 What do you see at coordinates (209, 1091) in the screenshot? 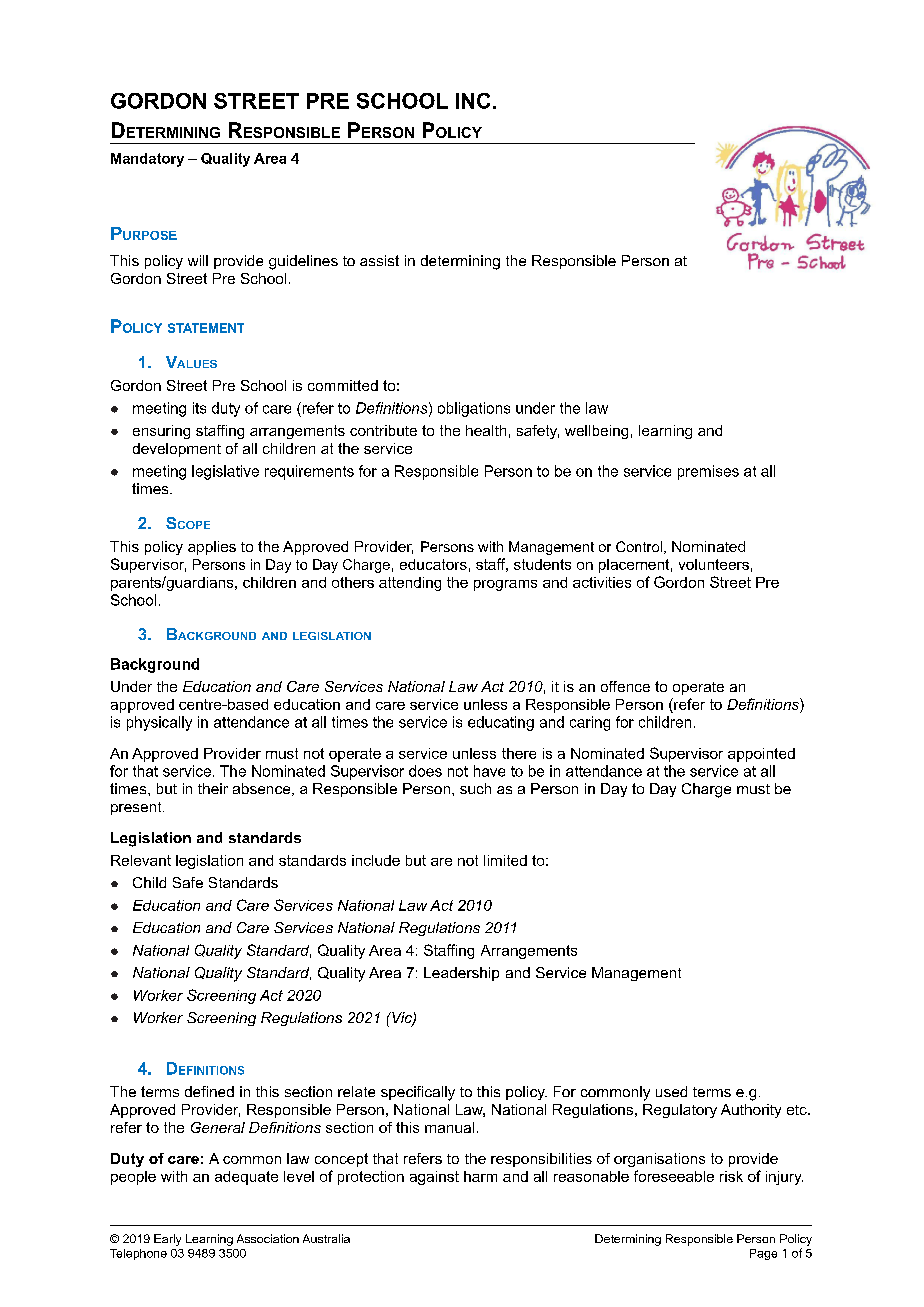
I see `defined` at bounding box center [209, 1091].
